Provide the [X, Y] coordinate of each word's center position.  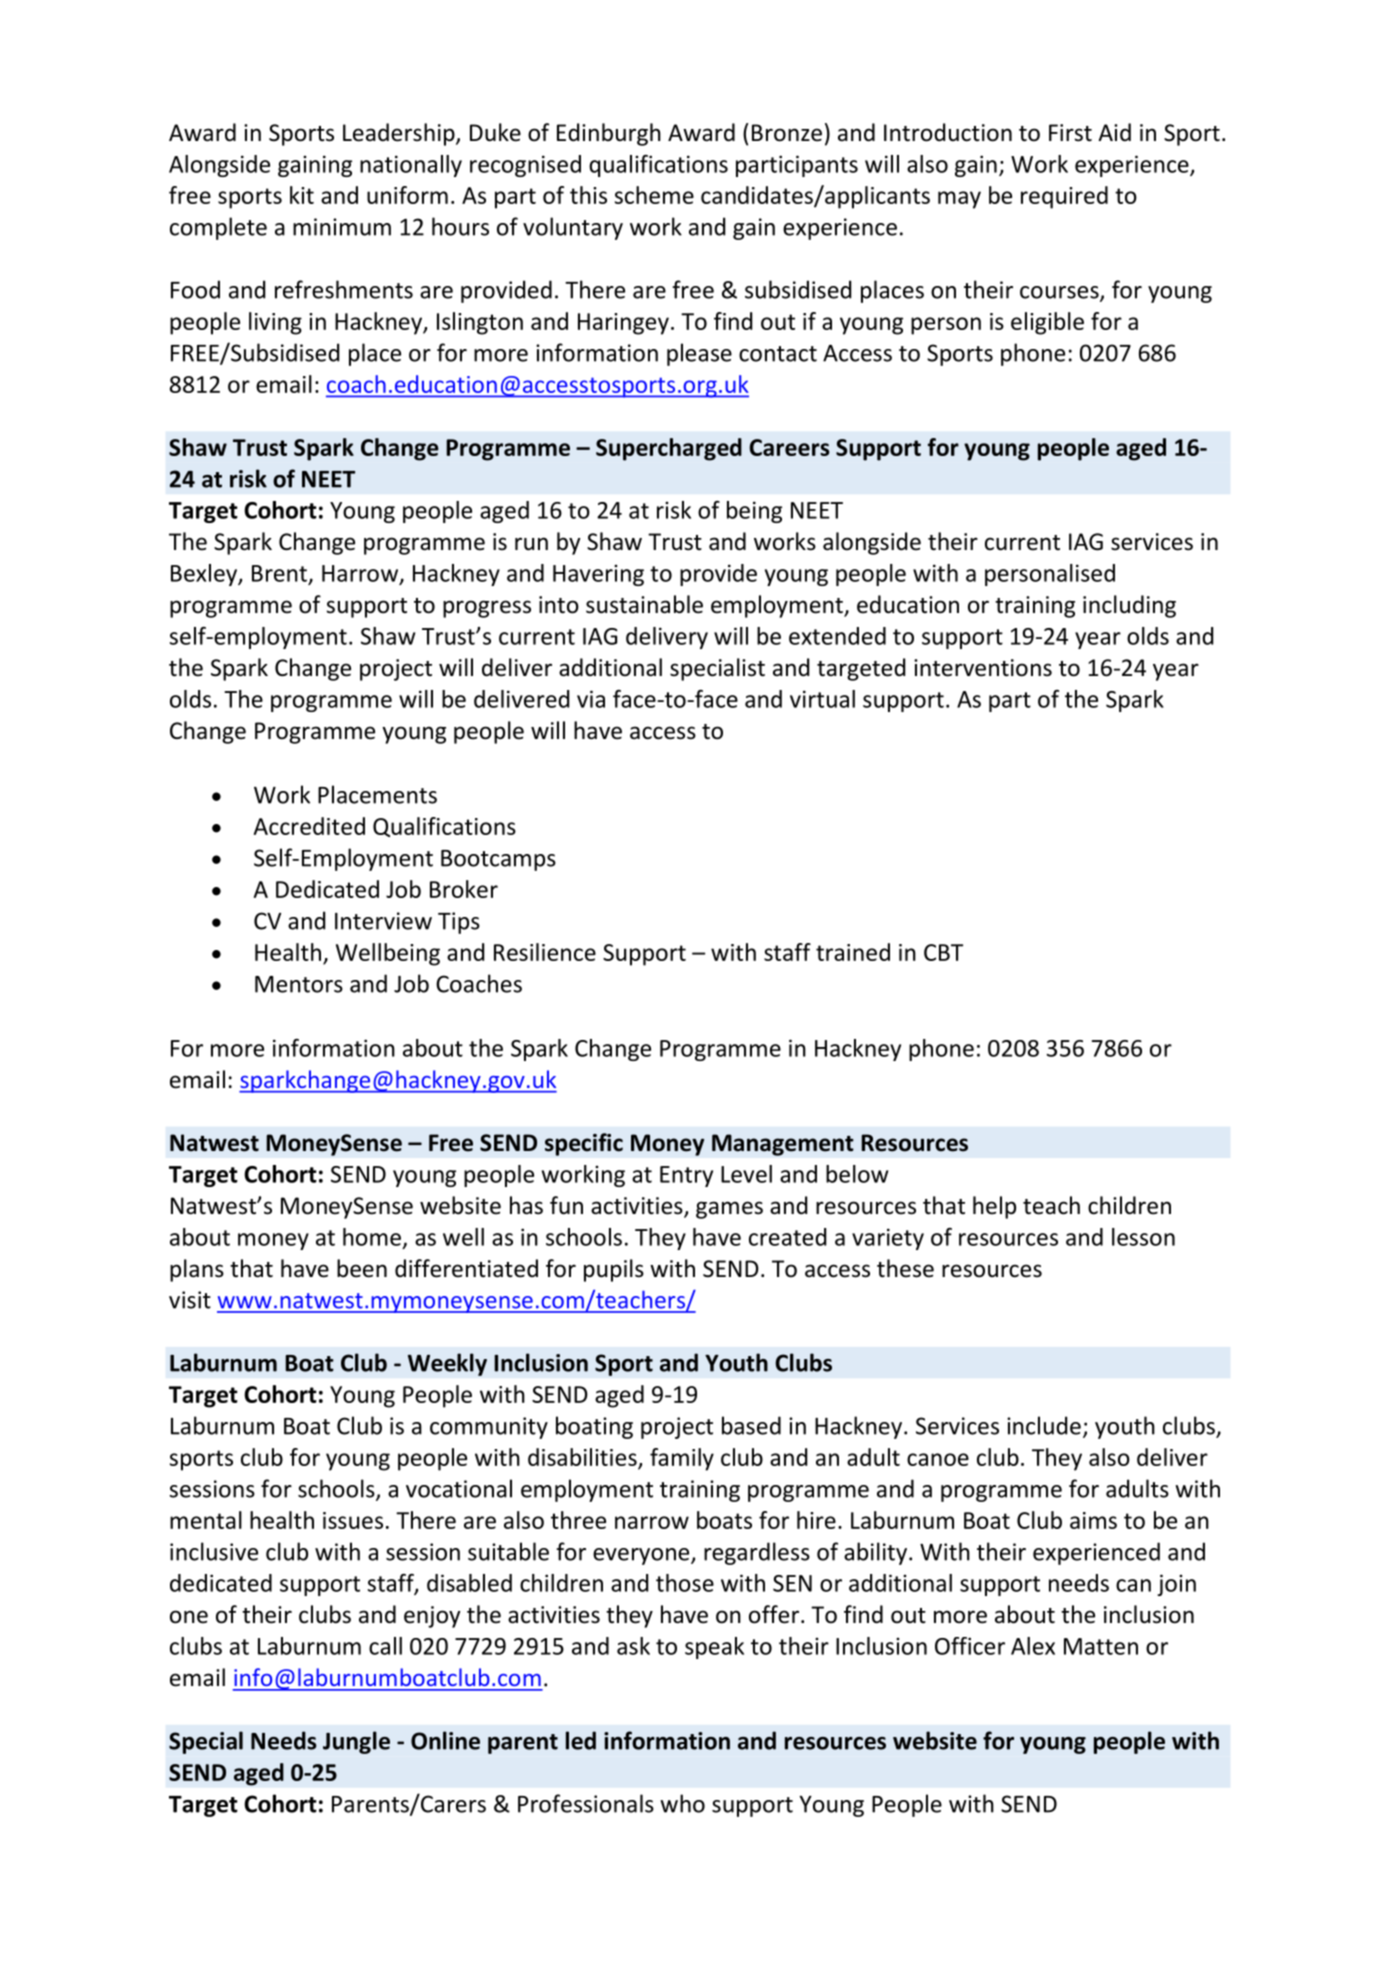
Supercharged [669, 449]
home [372, 1237]
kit [302, 195]
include [1044, 1425]
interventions [983, 668]
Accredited [309, 826]
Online [445, 1740]
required [1064, 197]
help [994, 1207]
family [682, 1459]
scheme [654, 195]
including [1129, 606]
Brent [279, 573]
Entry [686, 1176]
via [591, 699]
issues [353, 1520]
